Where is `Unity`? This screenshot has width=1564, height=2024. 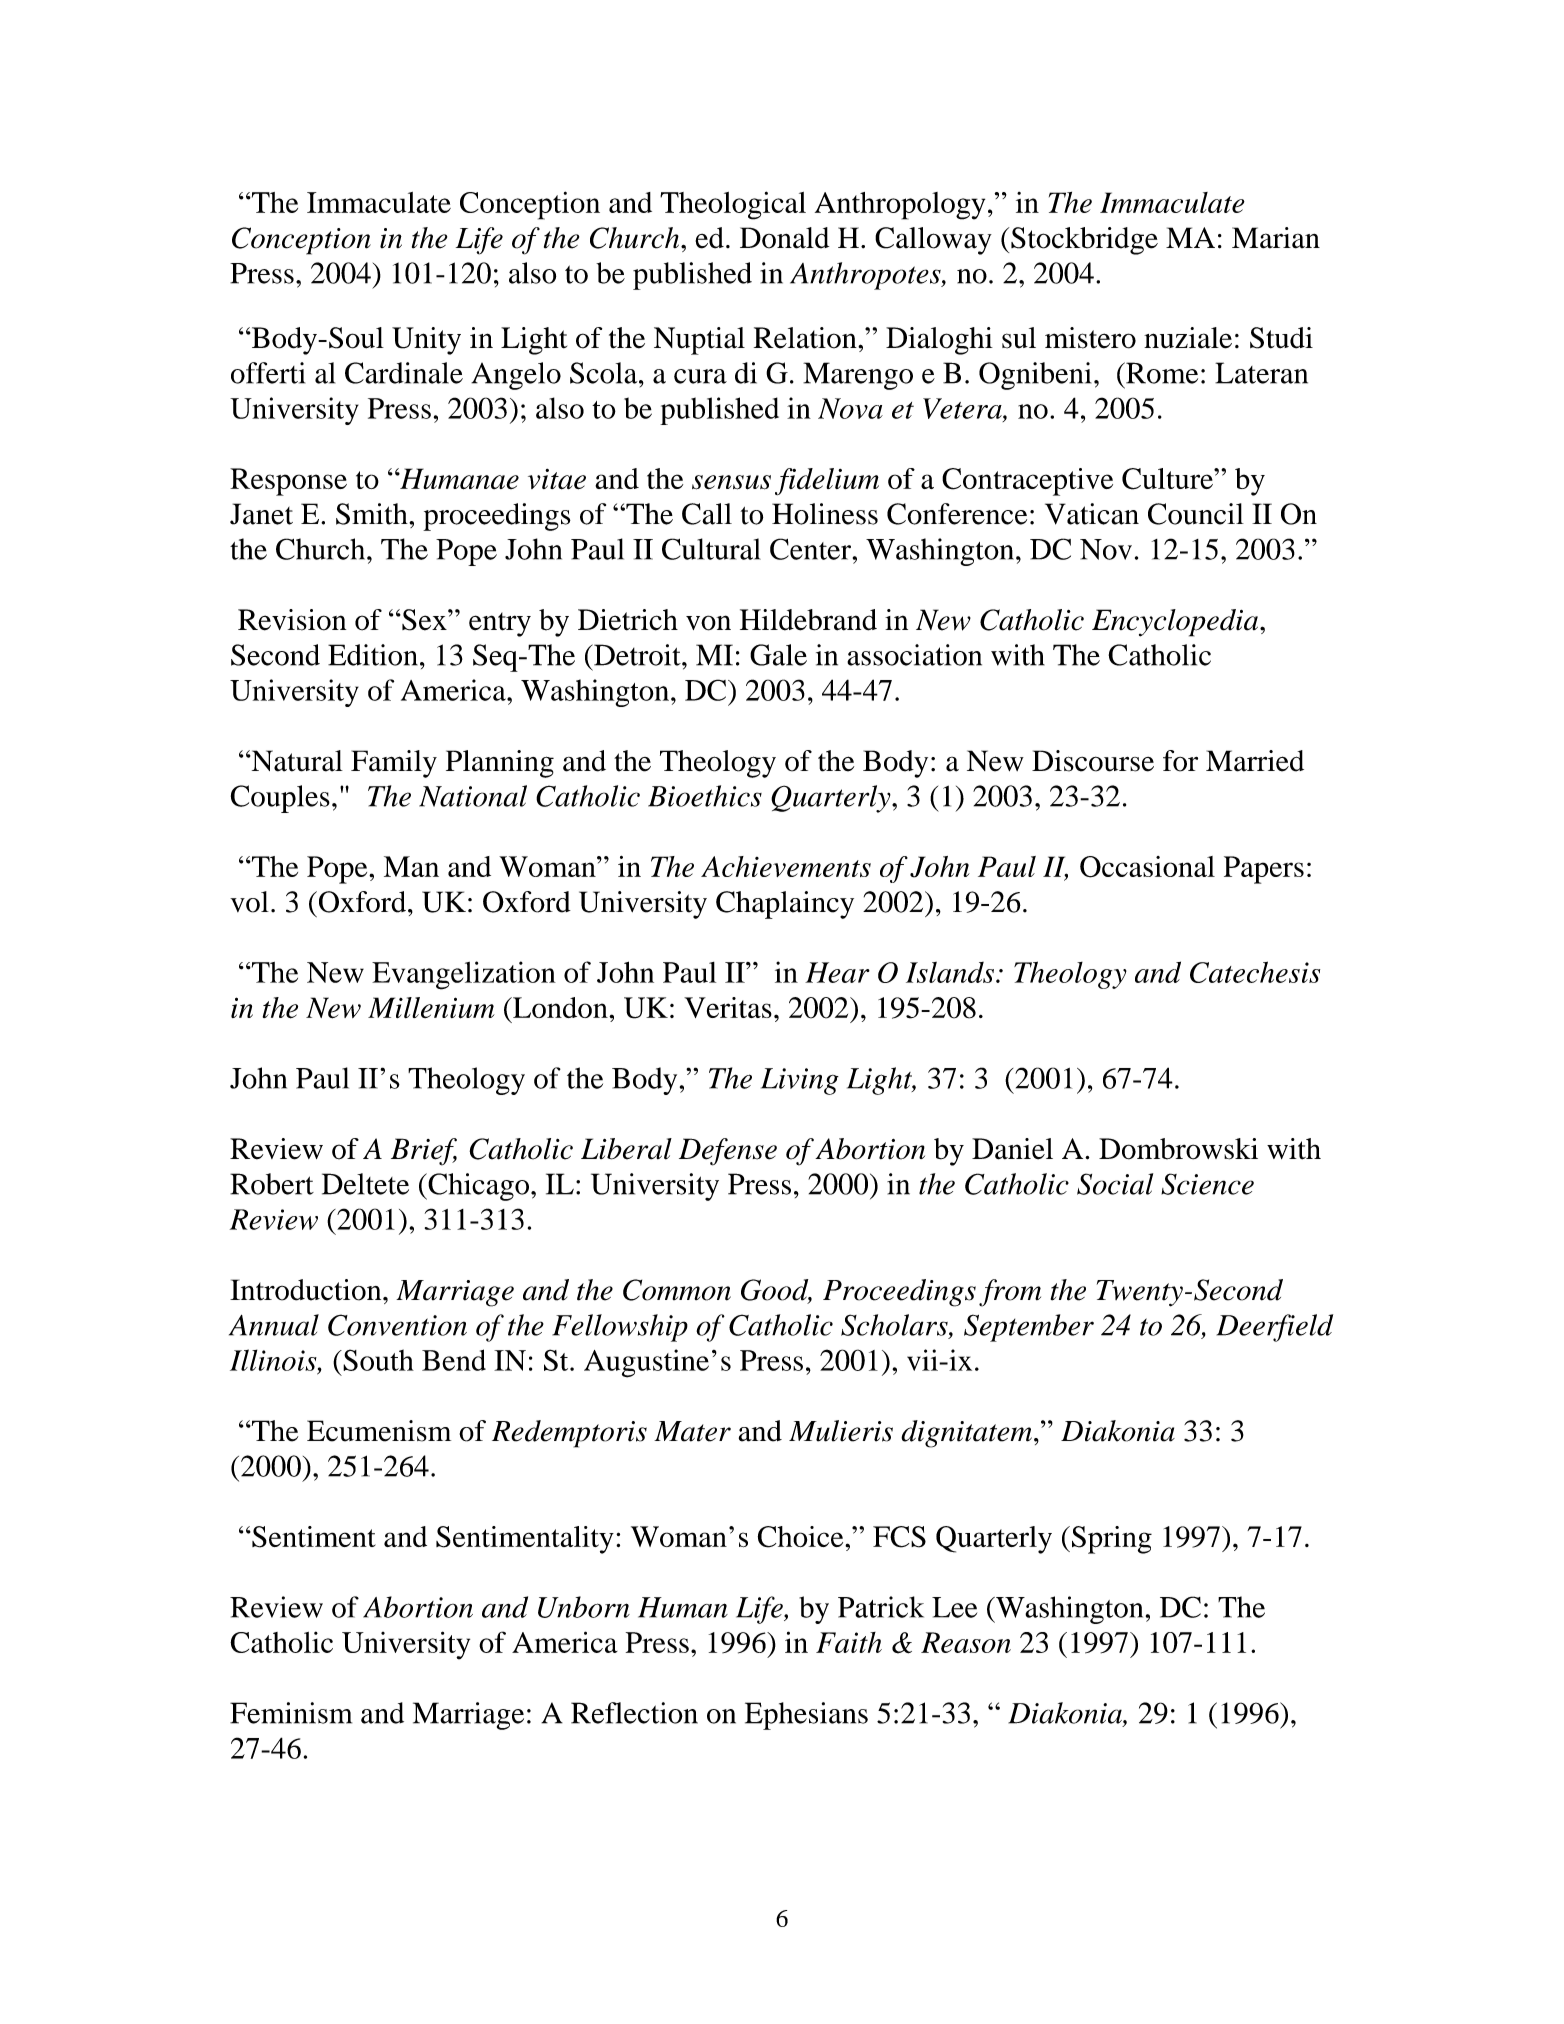 Unity is located at coordinates (426, 341).
